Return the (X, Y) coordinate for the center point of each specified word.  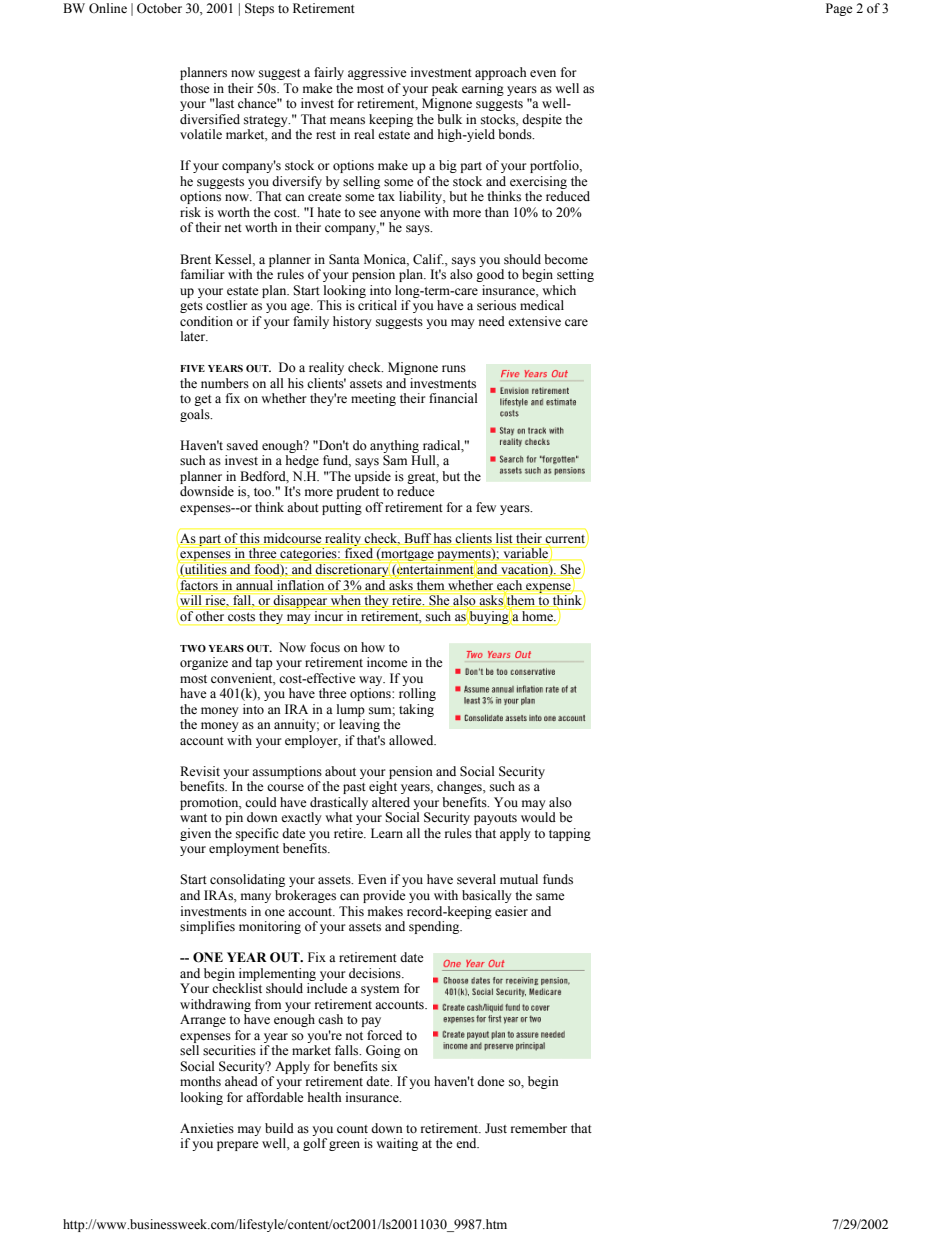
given (195, 834)
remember (539, 1128)
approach (501, 73)
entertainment (434, 570)
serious (496, 305)
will (191, 600)
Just (496, 1128)
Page (839, 9)
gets (191, 307)
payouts (495, 819)
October (159, 8)
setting (575, 275)
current (565, 540)
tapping (570, 834)
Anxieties (207, 1128)
